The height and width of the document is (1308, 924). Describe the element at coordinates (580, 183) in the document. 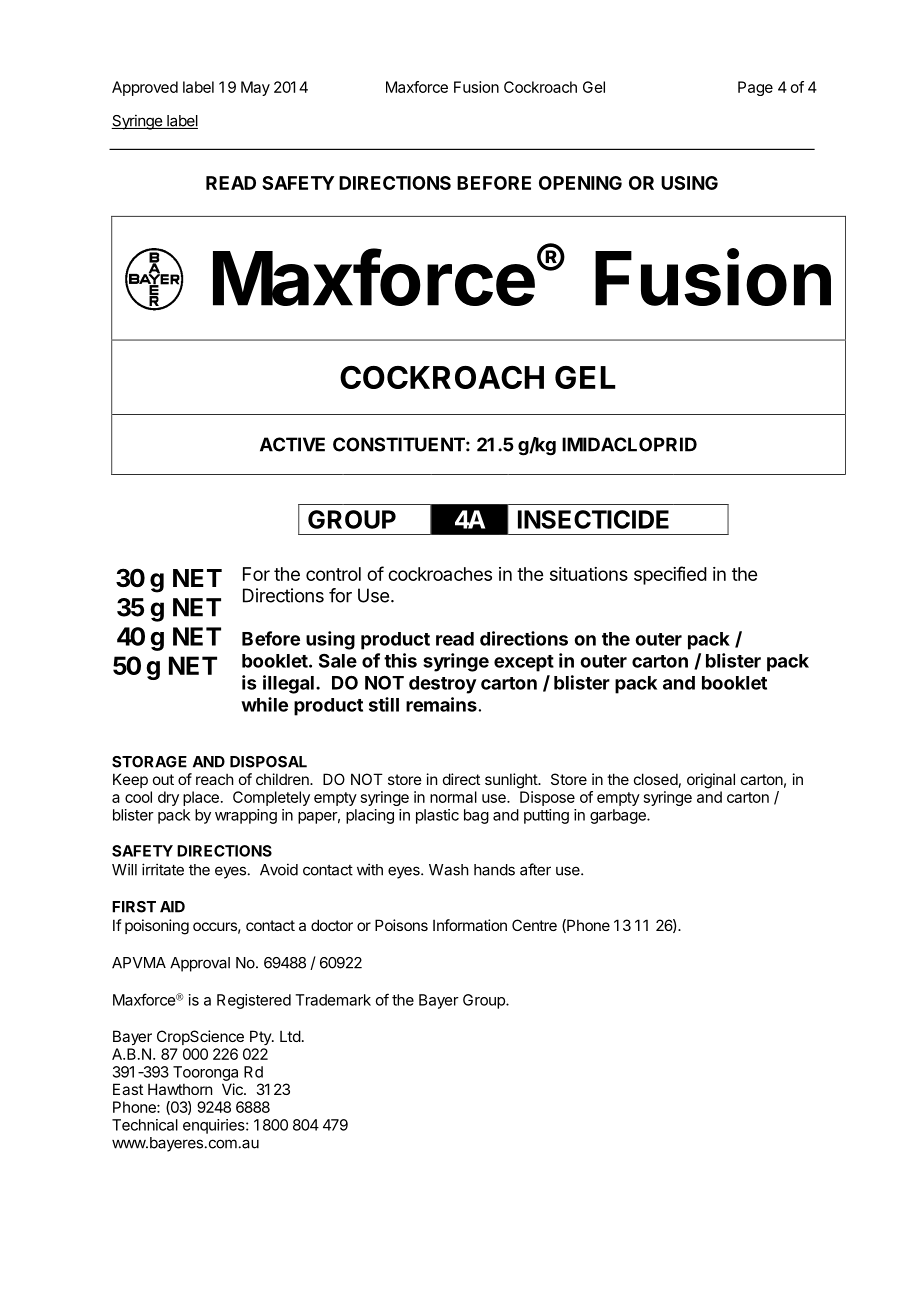

I see `OPENING` at that location.
